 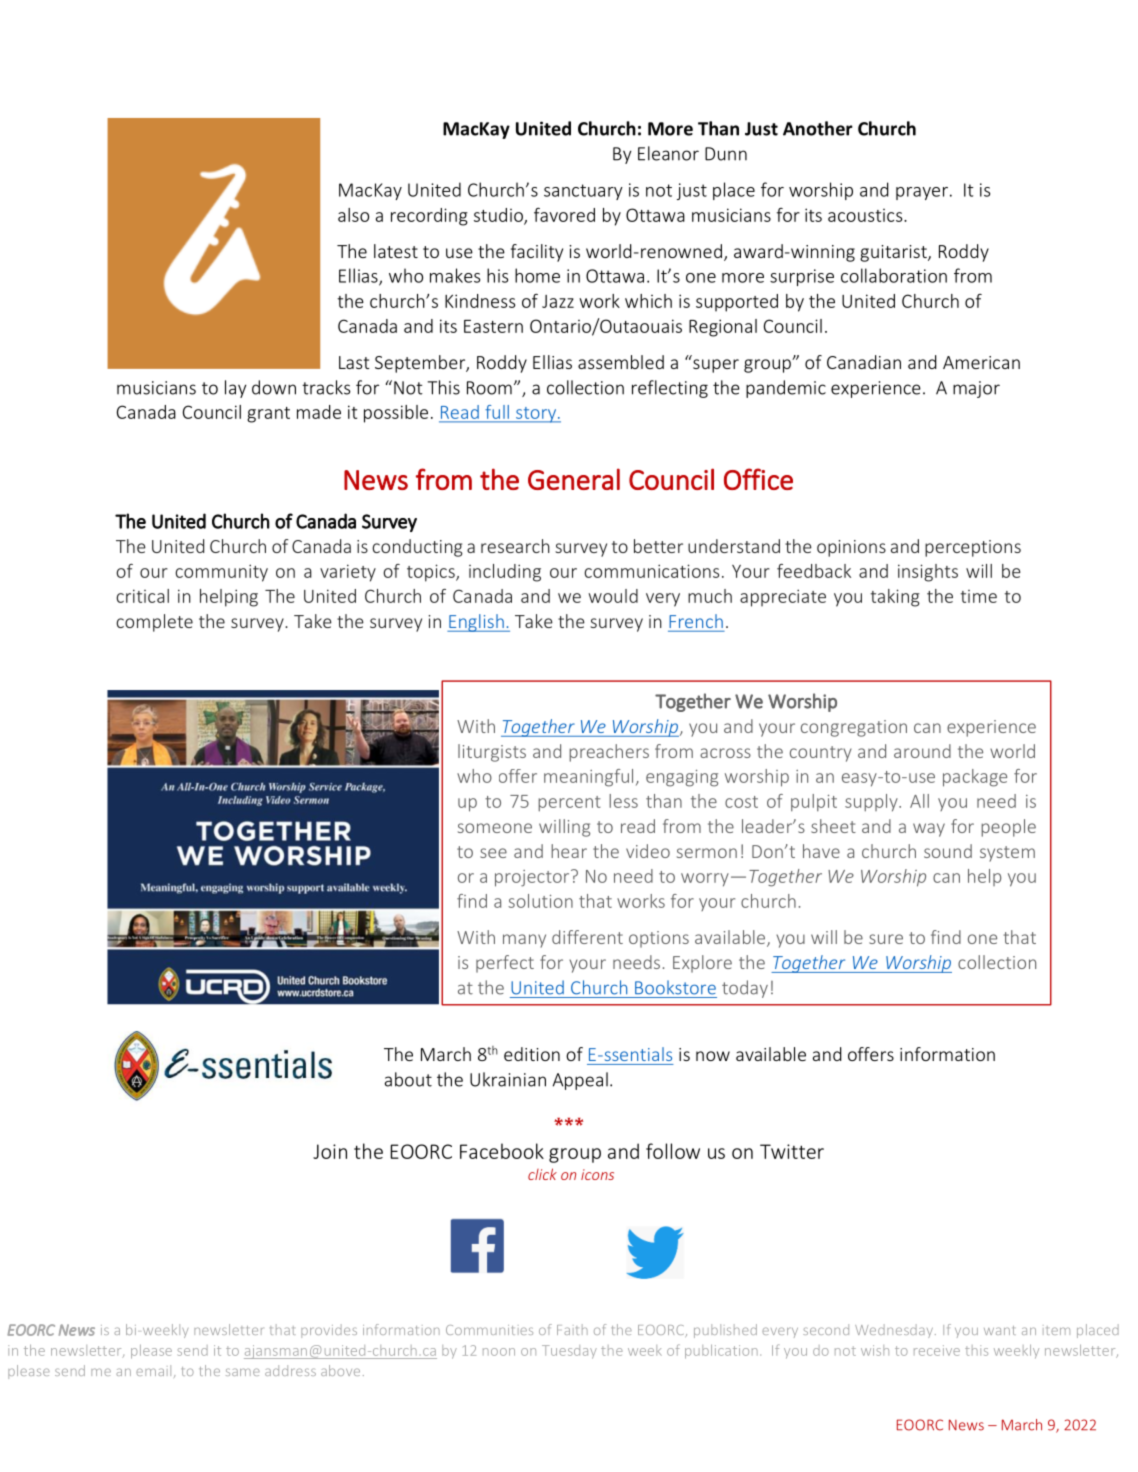 What do you see at coordinates (583, 192) in the image?
I see `sanctuary` at bounding box center [583, 192].
